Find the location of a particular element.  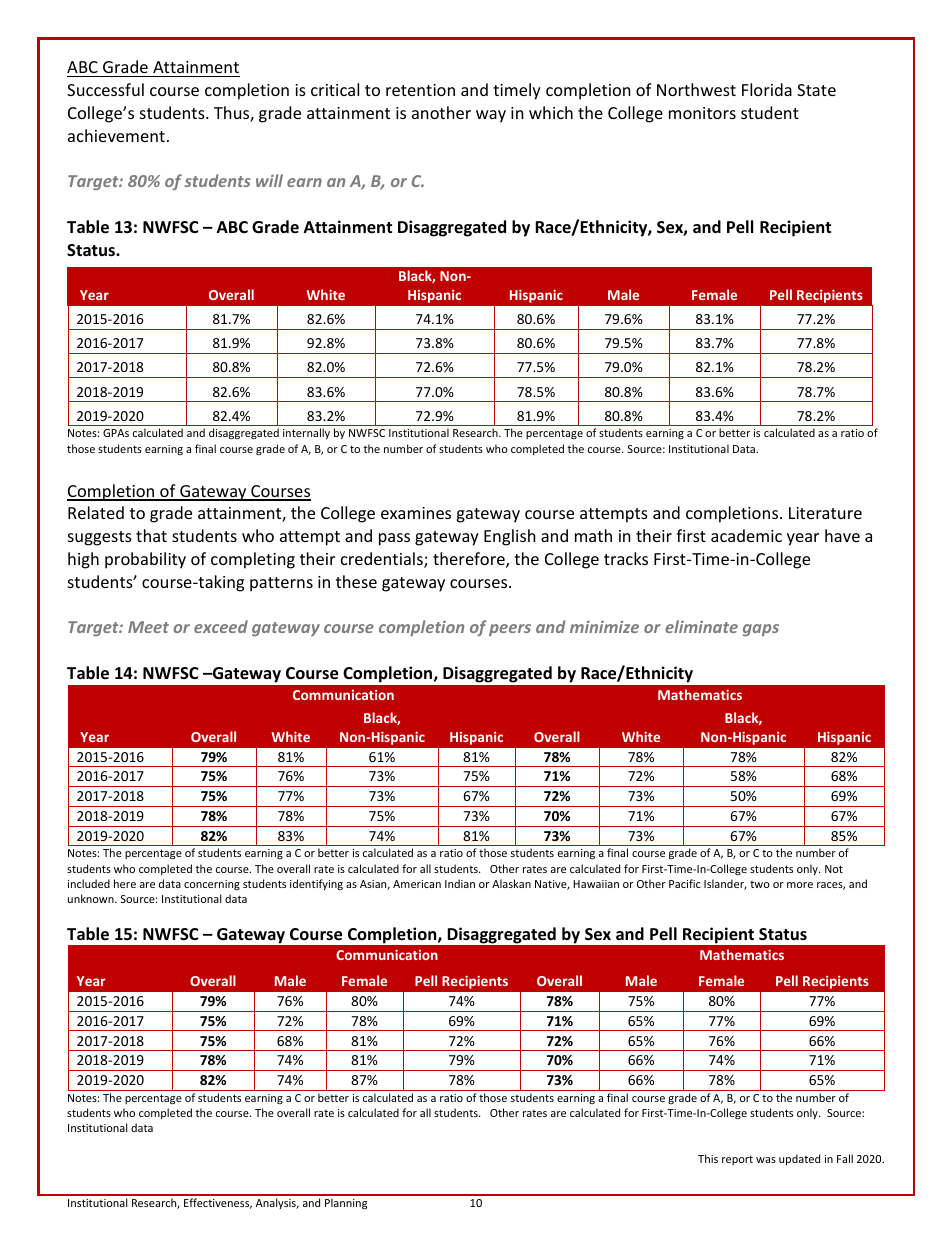

Meet is located at coordinates (148, 627).
